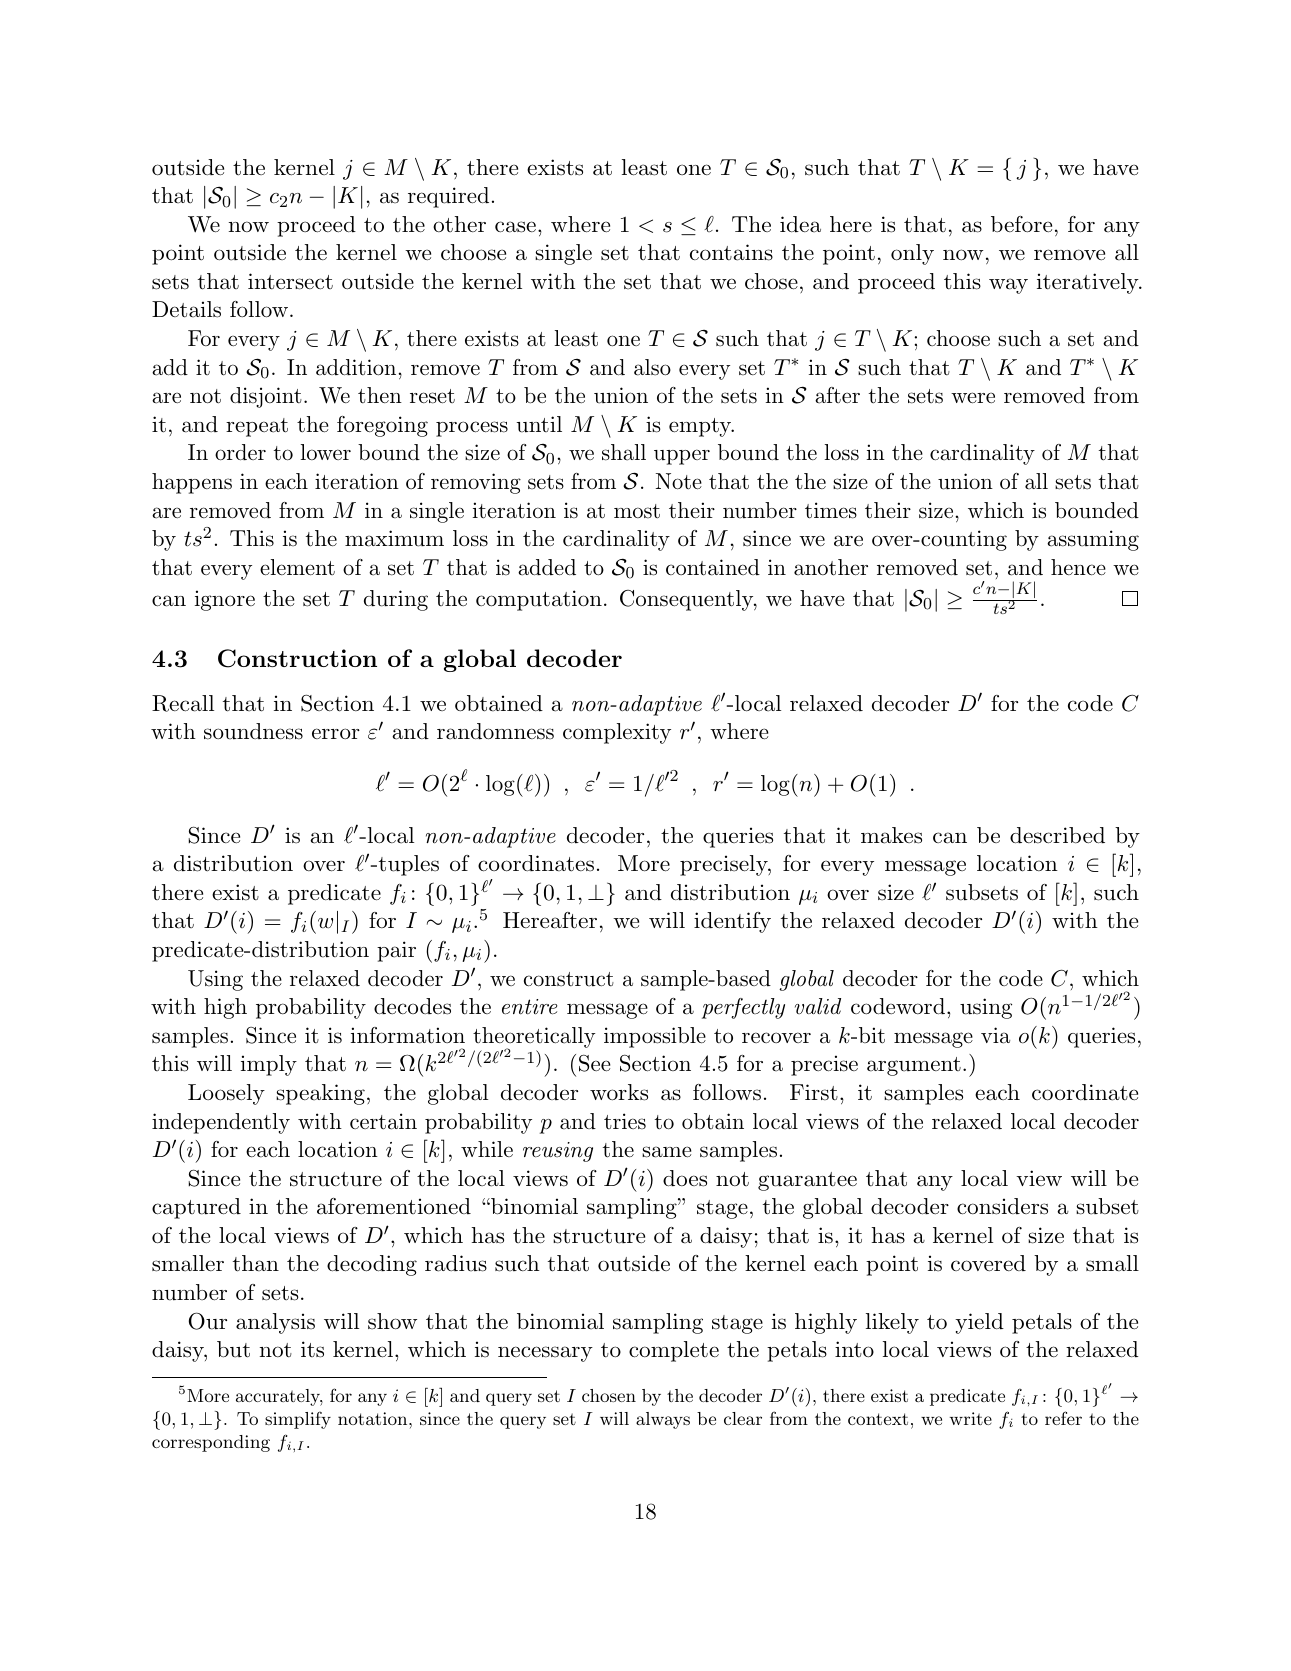  What do you see at coordinates (539, 600) in the document?
I see `computation` at bounding box center [539, 600].
